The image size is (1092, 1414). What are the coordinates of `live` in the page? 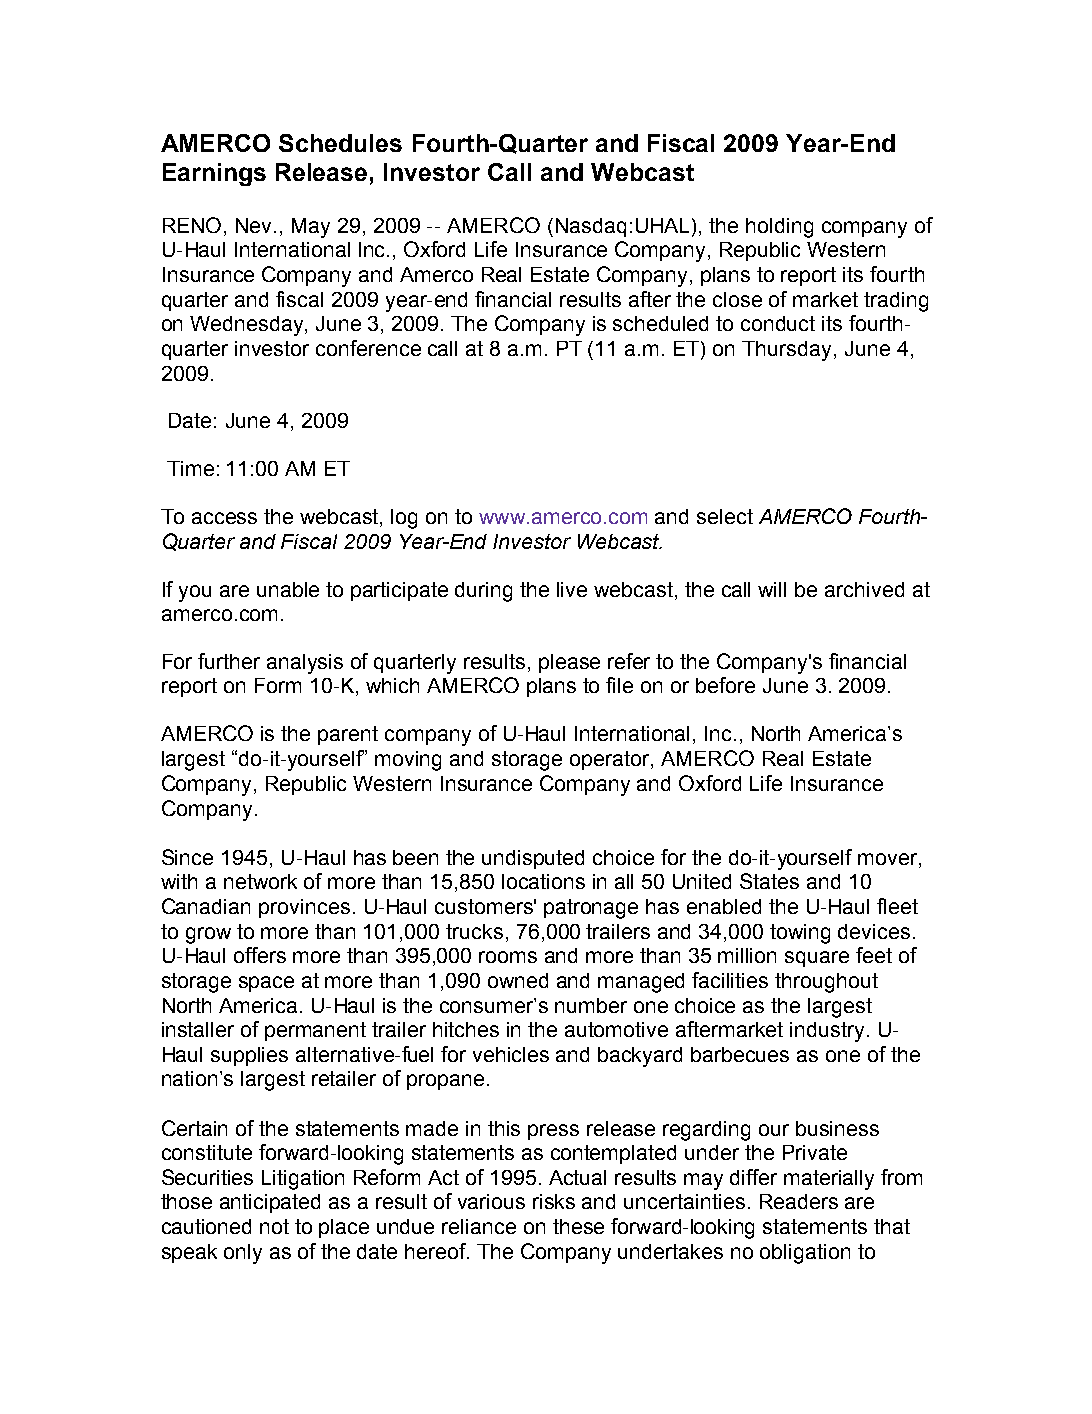 It's located at (572, 589).
